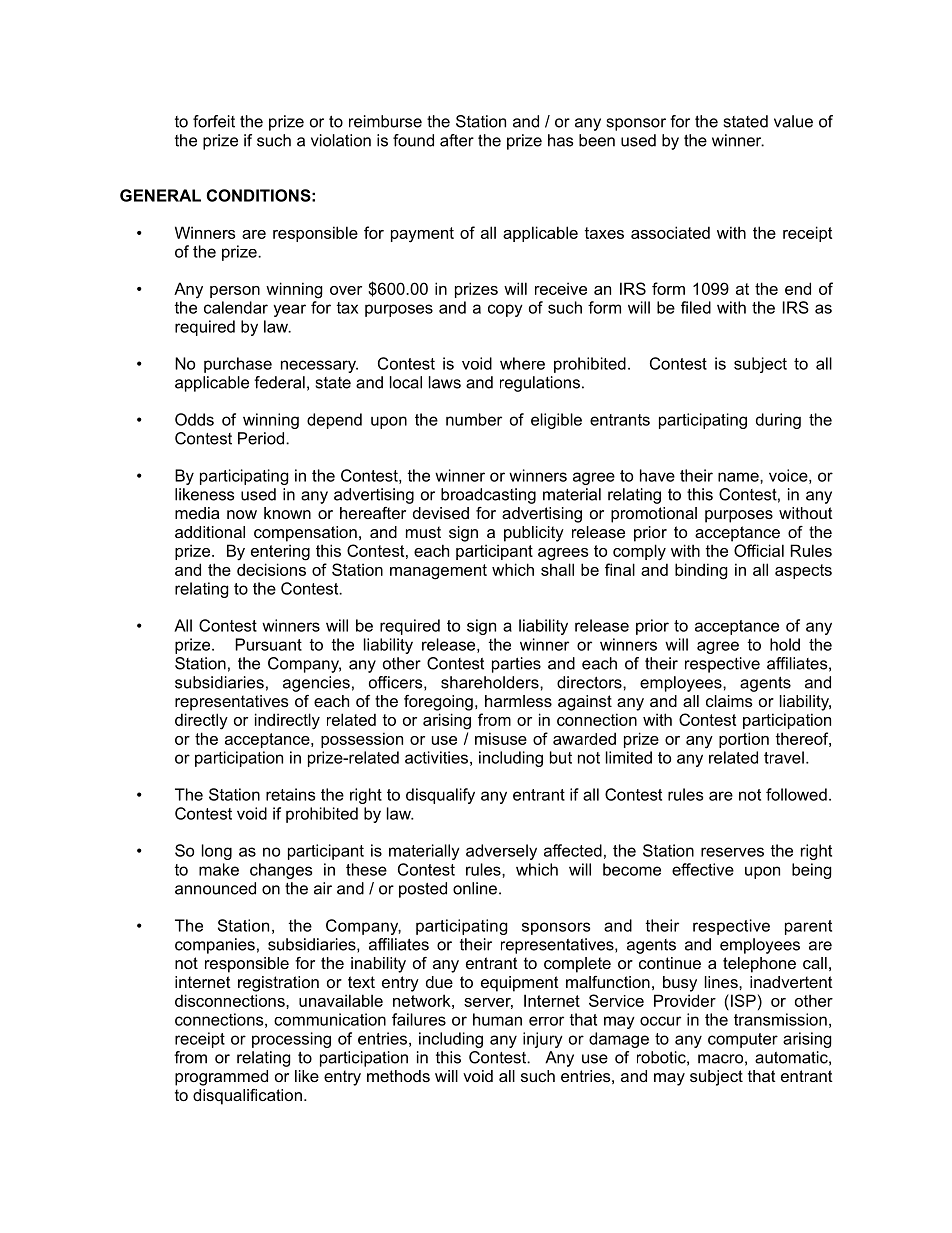 The width and height of the screenshot is (952, 1233). I want to click on portion, so click(744, 740).
